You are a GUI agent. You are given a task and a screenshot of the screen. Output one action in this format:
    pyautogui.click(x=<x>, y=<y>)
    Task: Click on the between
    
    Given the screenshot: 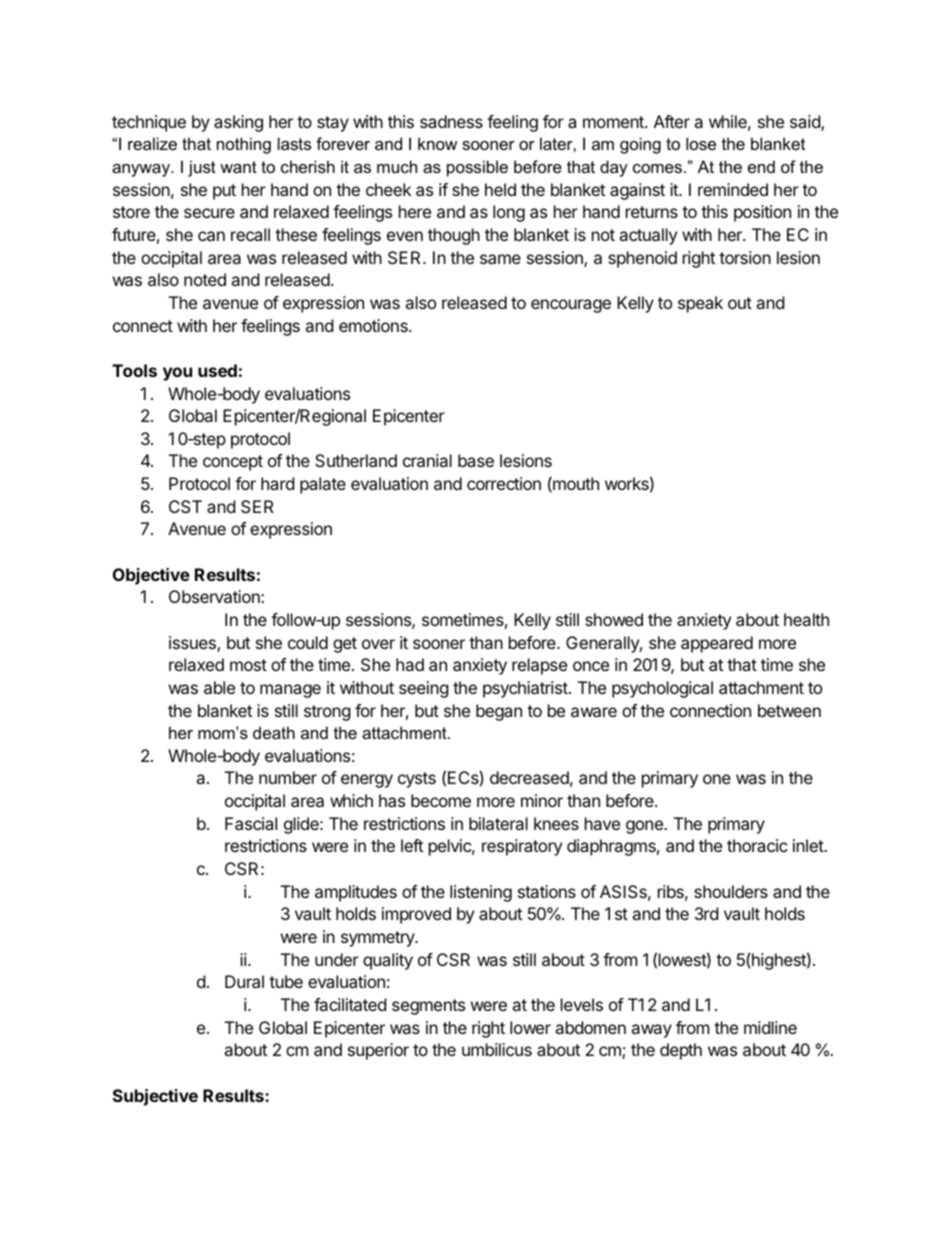 What is the action you would take?
    pyautogui.click(x=789, y=710)
